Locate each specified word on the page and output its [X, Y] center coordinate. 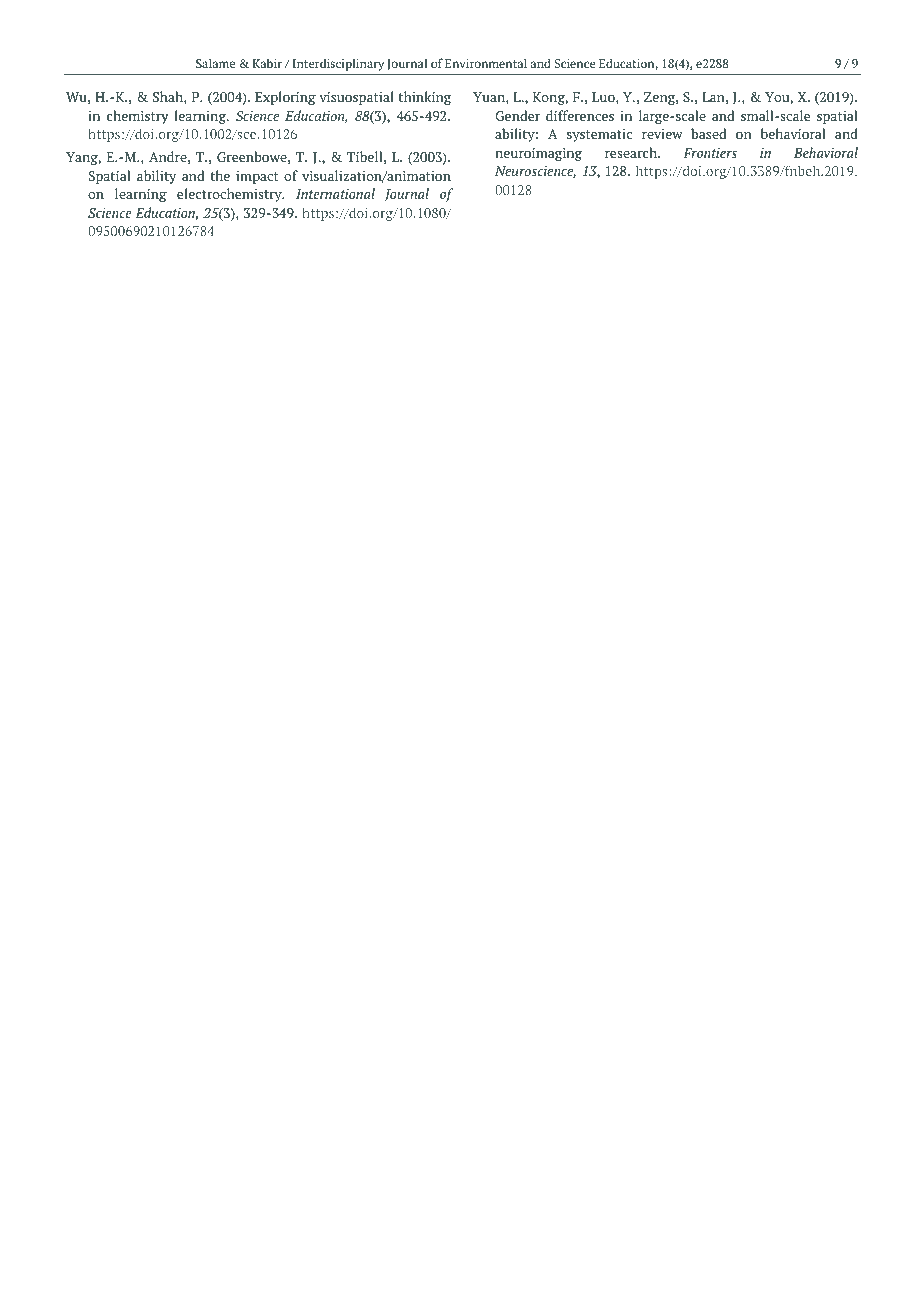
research [632, 152]
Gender [517, 115]
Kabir [267, 63]
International [335, 193]
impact [257, 177]
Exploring [285, 98]
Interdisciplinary [338, 64]
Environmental [486, 63]
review [662, 134]
